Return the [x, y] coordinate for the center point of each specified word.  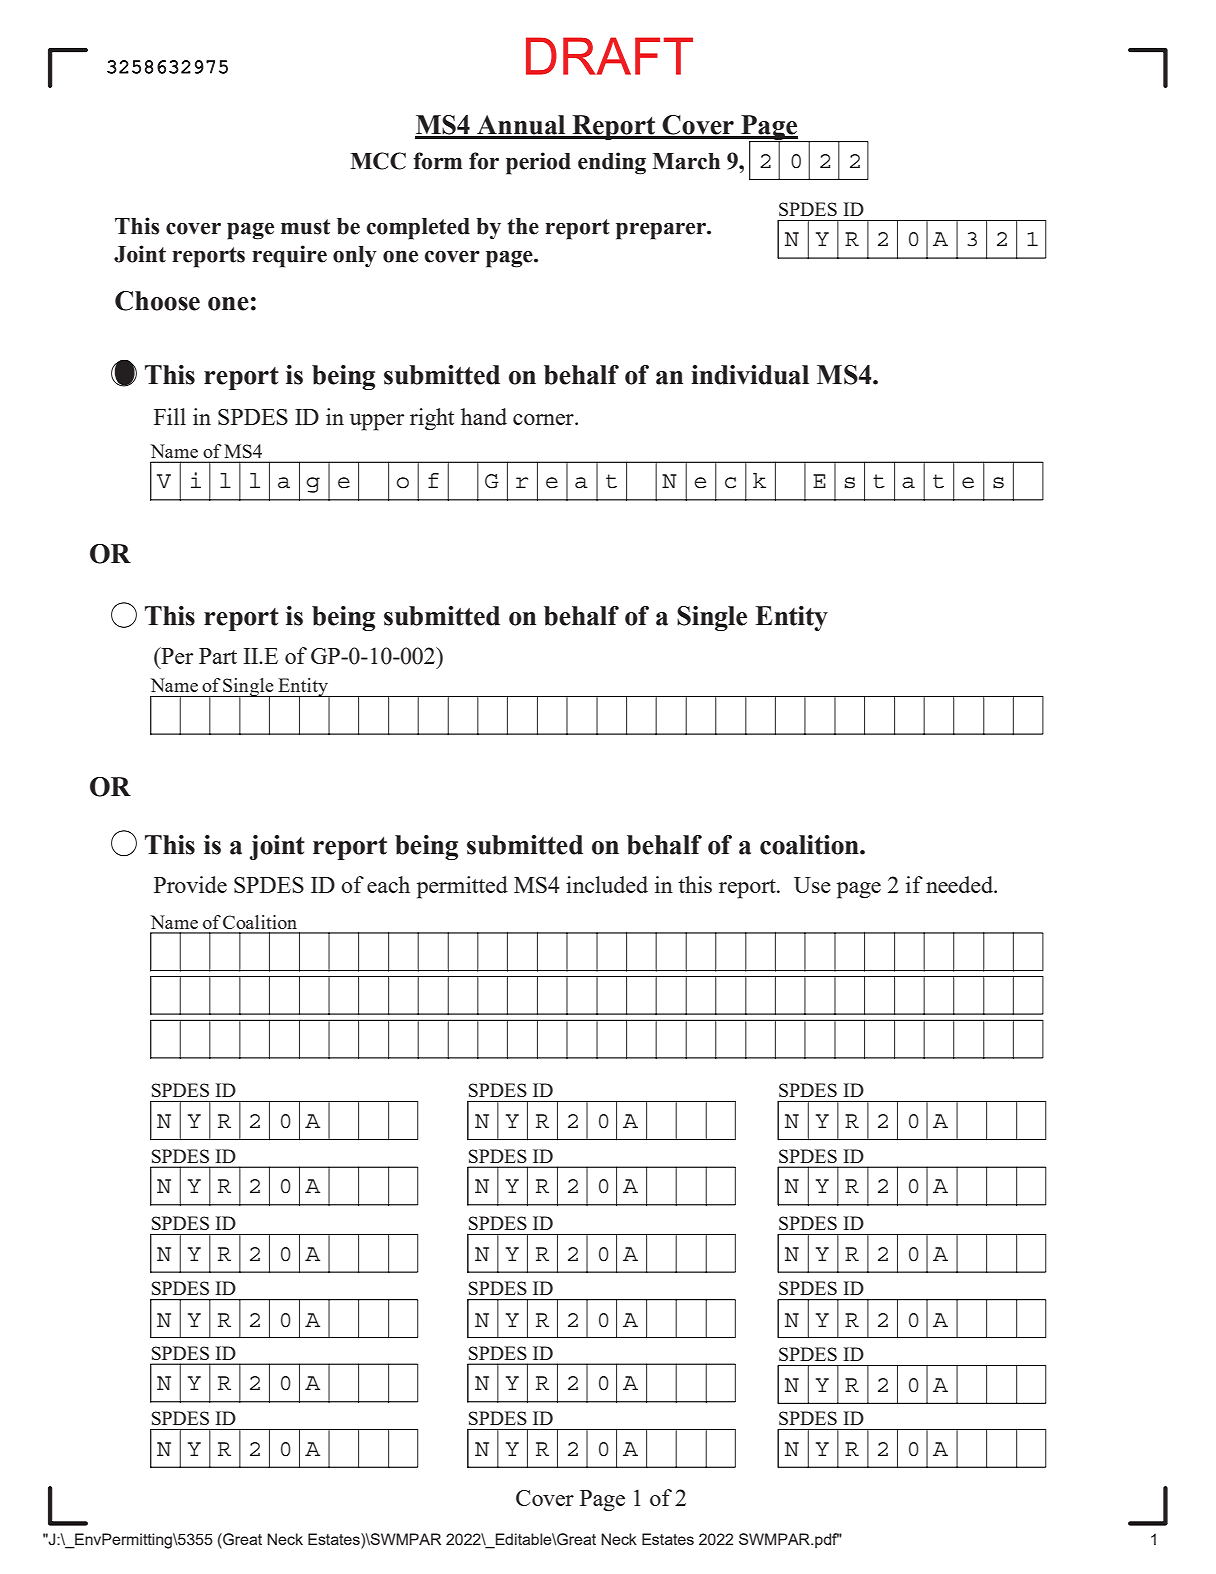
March [686, 161]
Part [218, 656]
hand [484, 416]
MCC [378, 161]
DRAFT [609, 56]
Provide [190, 884]
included [607, 884]
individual [750, 375]
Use [812, 885]
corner [544, 419]
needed [961, 884]
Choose [157, 301]
